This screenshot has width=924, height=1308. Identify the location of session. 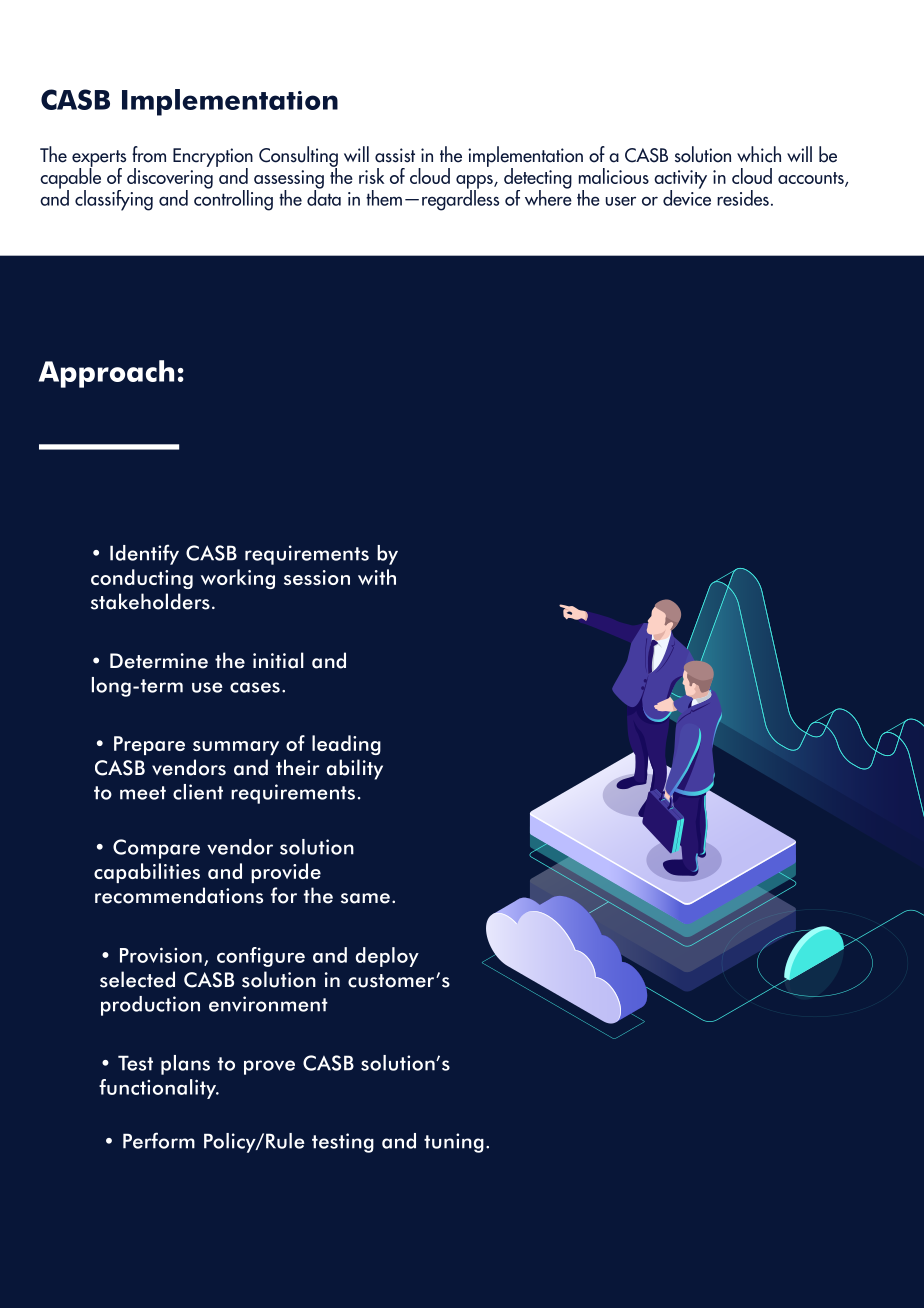
(317, 577).
